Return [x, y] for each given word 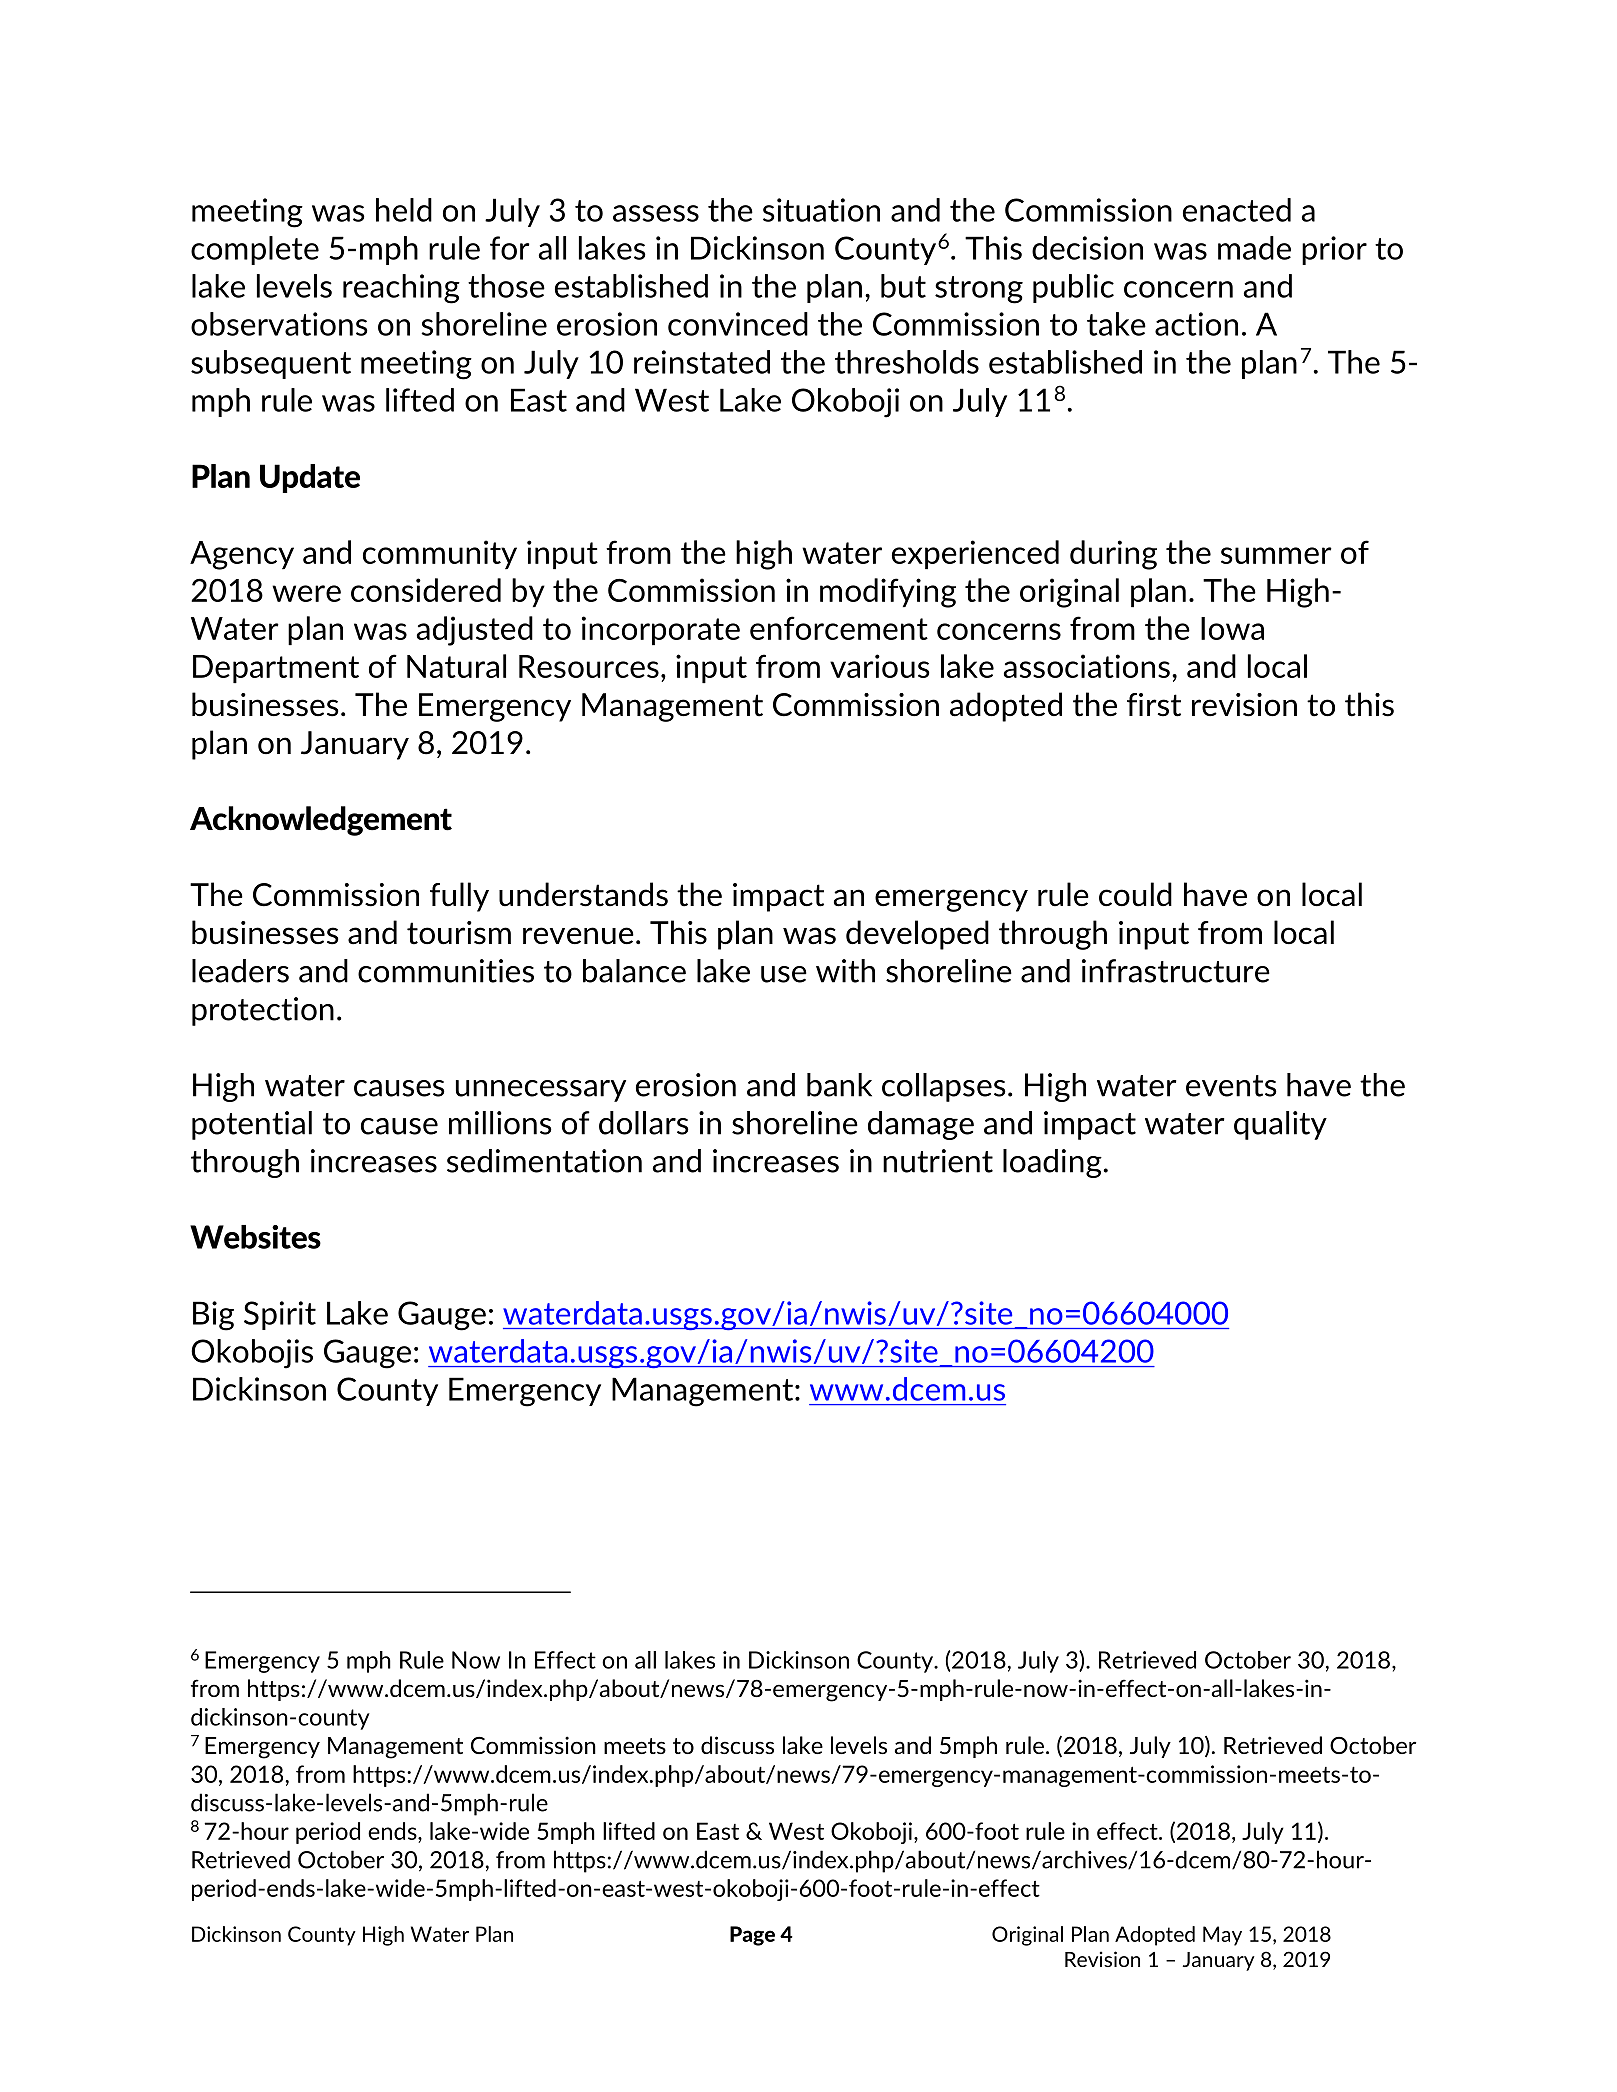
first [1154, 705]
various [880, 666]
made [1254, 248]
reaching [401, 289]
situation [821, 210]
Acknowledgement [321, 821]
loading [1052, 1163]
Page [752, 1936]
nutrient [938, 1161]
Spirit [280, 1315]
